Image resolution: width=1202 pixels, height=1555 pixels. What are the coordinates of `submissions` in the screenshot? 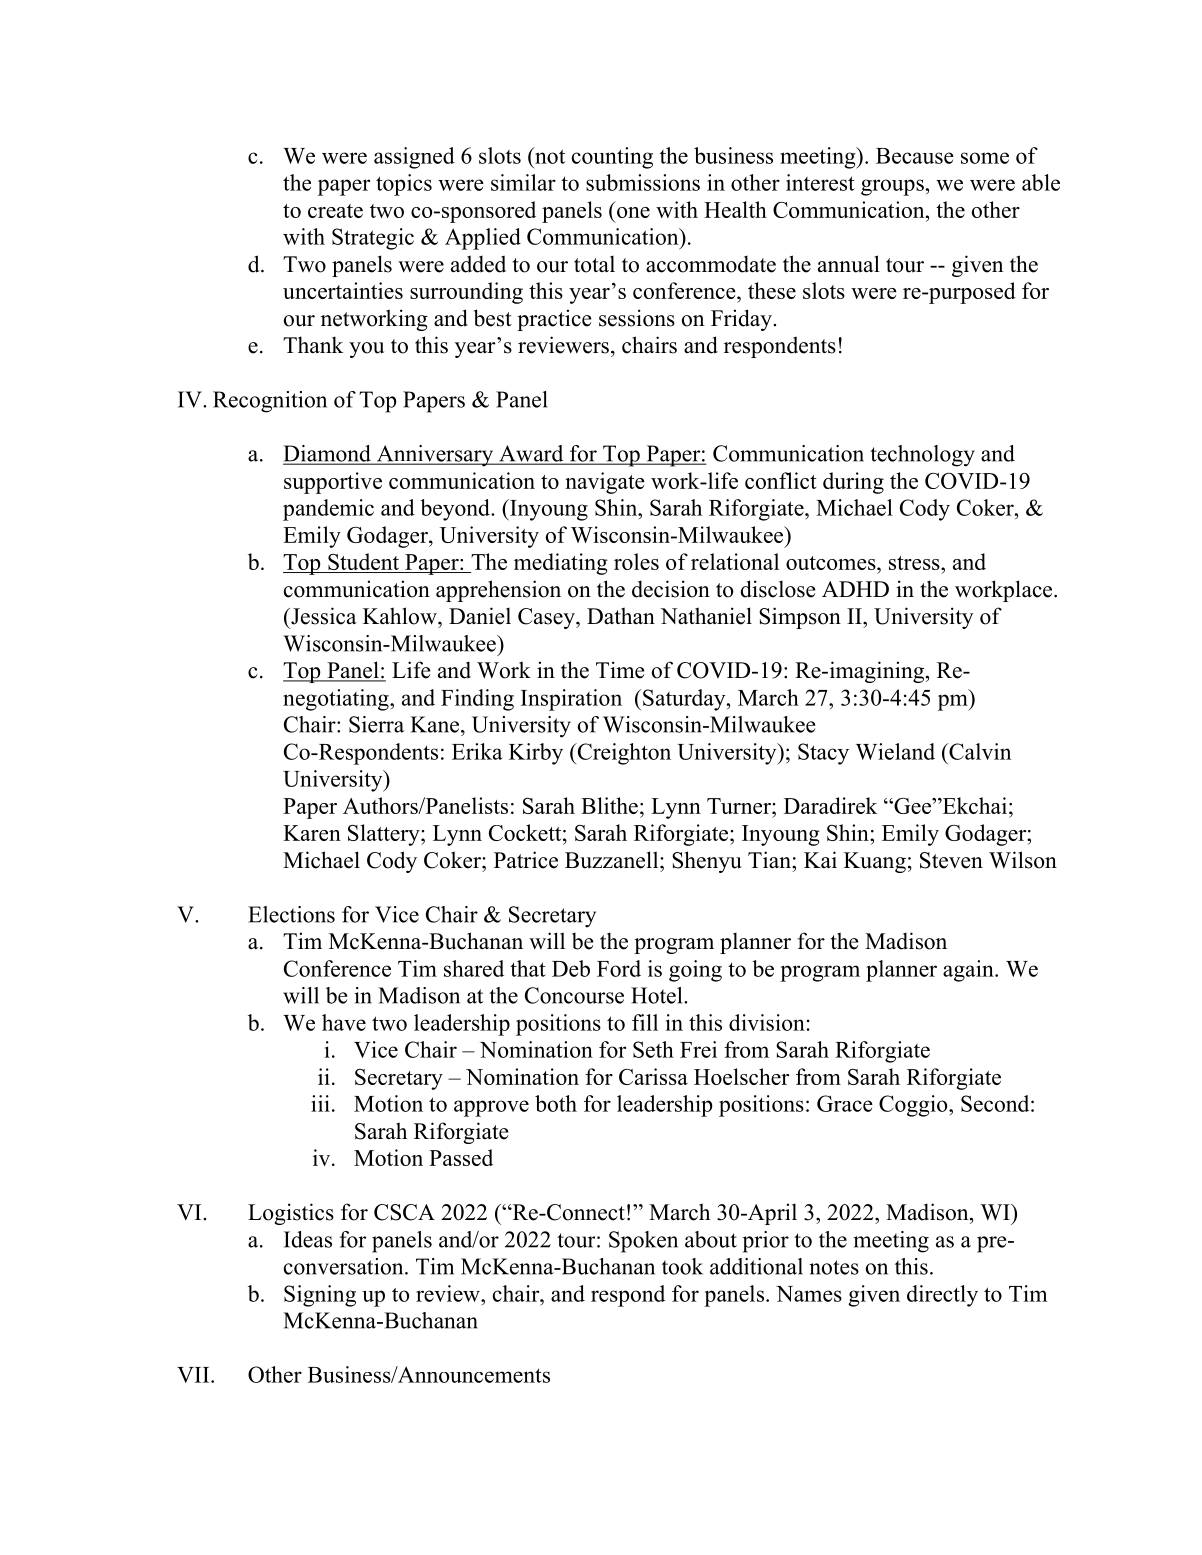 It's located at (643, 182).
